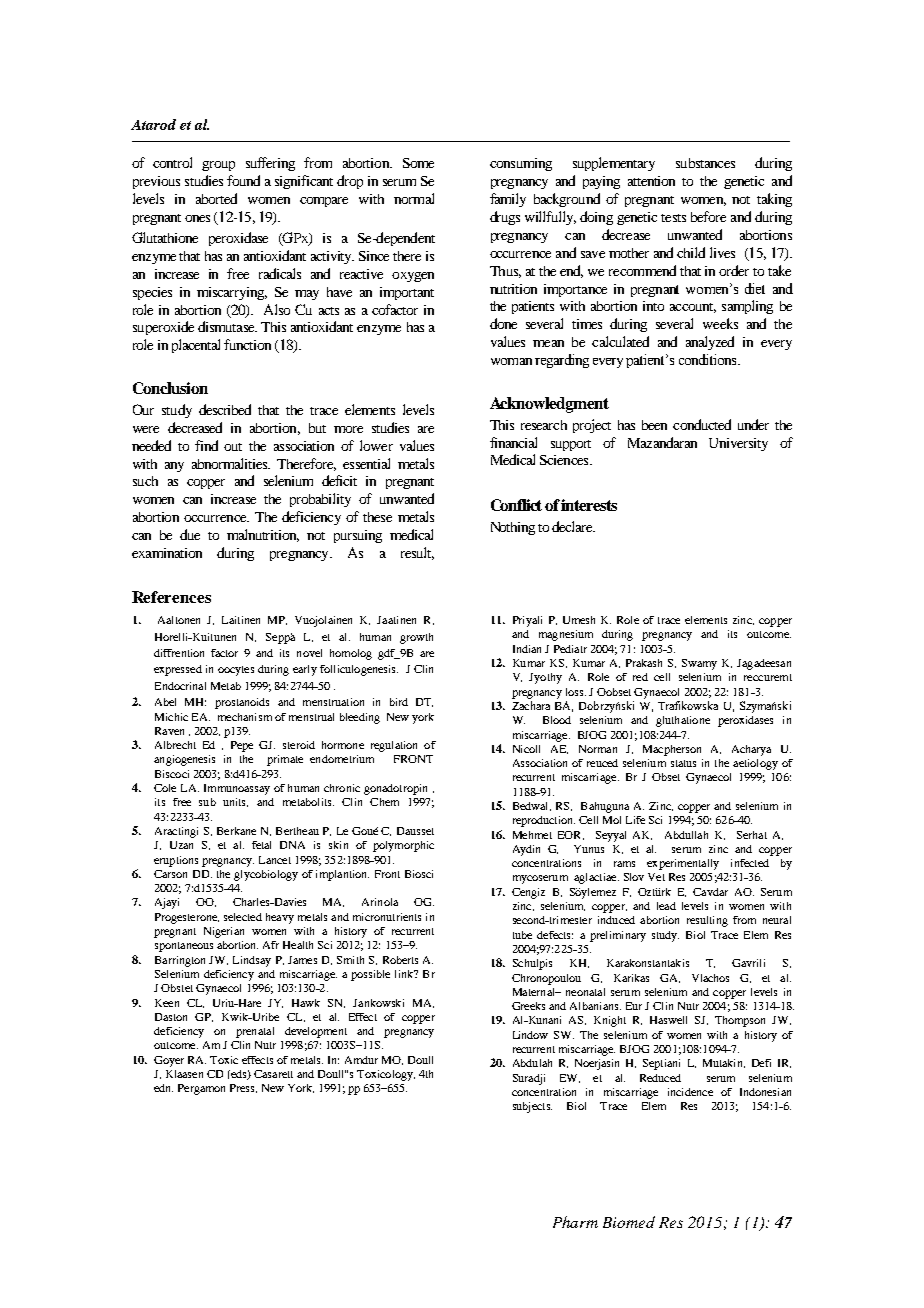 This screenshot has width=924, height=1308. I want to click on before, so click(708, 216).
